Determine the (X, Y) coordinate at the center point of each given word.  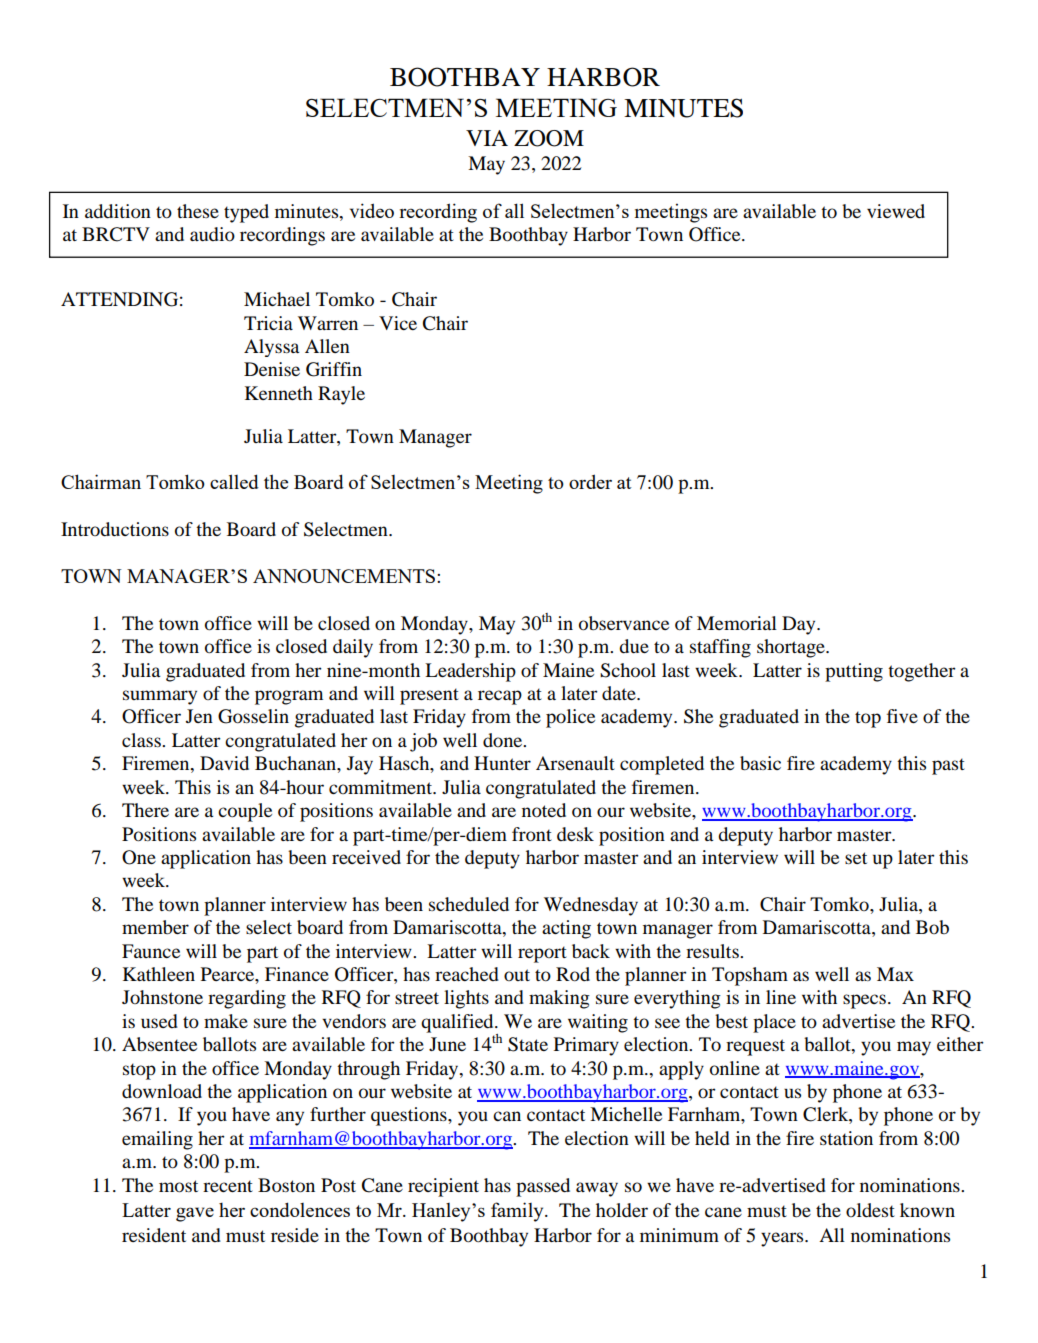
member (155, 927)
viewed (896, 211)
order (590, 481)
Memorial (737, 623)
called (234, 481)
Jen (199, 716)
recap (500, 697)
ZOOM (549, 138)
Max (895, 974)
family (518, 1212)
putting (854, 672)
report (542, 954)
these (198, 211)
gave (195, 1214)
